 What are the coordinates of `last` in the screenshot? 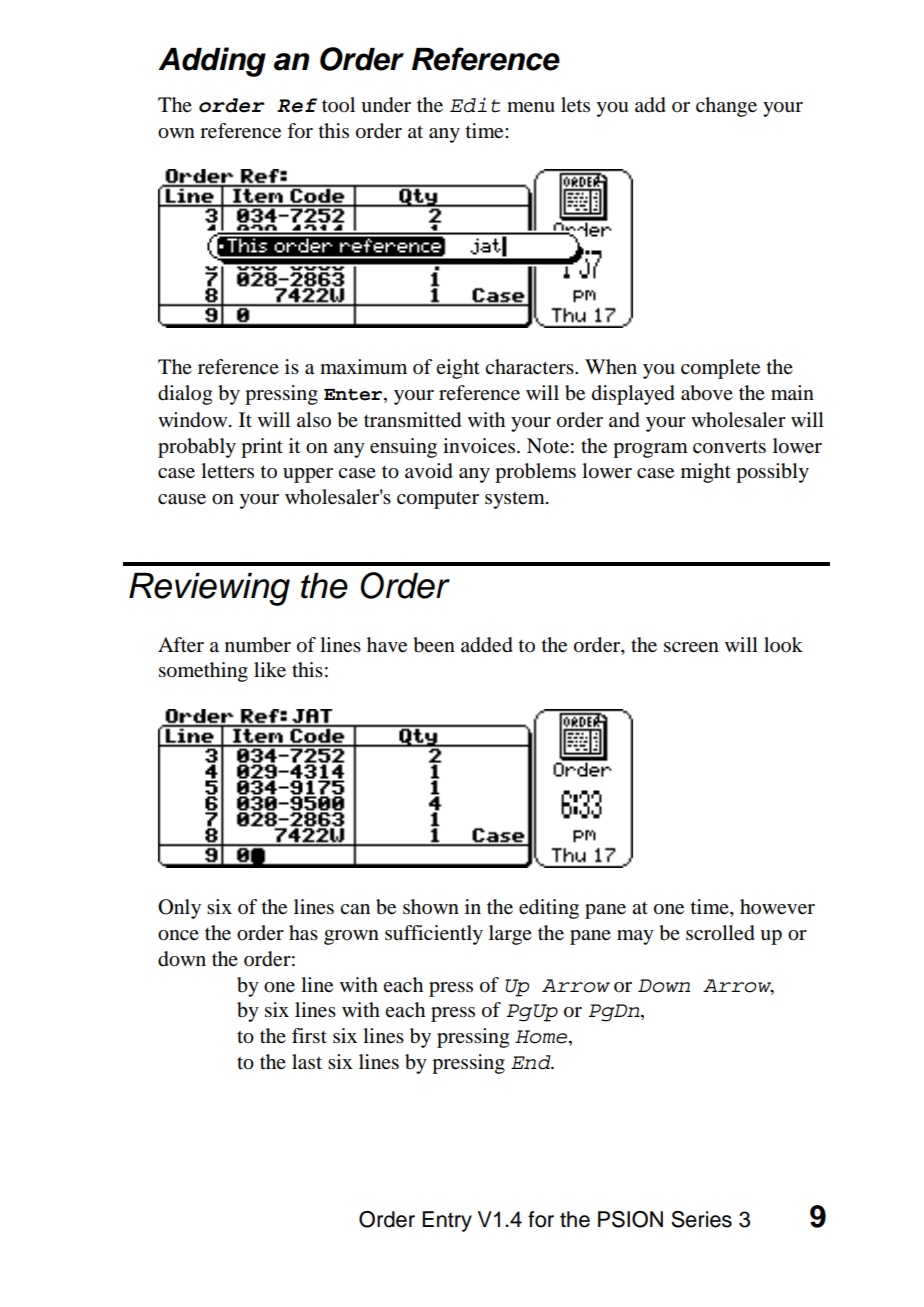 It's located at (307, 1062).
